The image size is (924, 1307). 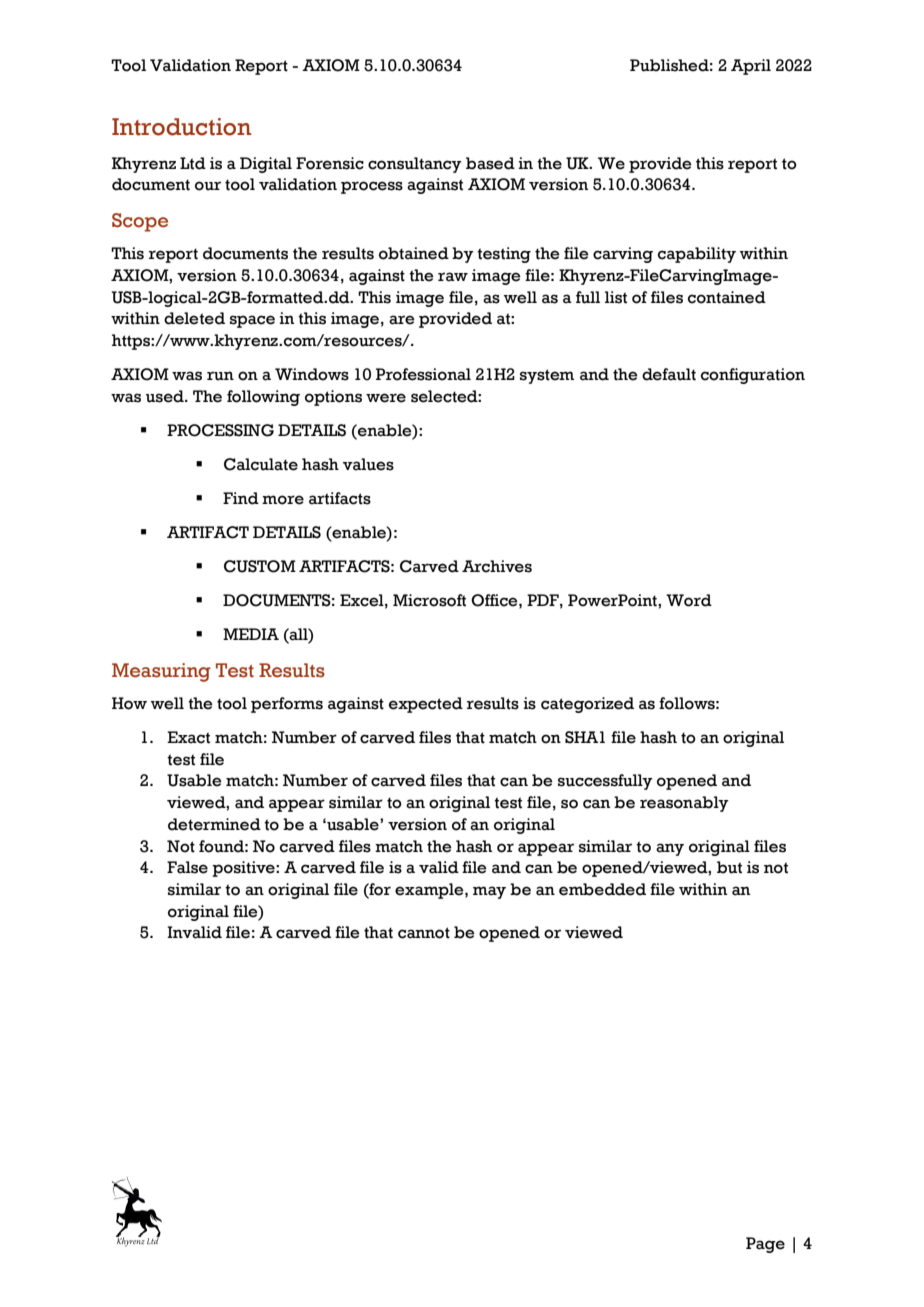 What do you see at coordinates (415, 165) in the screenshot?
I see `consultancy` at bounding box center [415, 165].
